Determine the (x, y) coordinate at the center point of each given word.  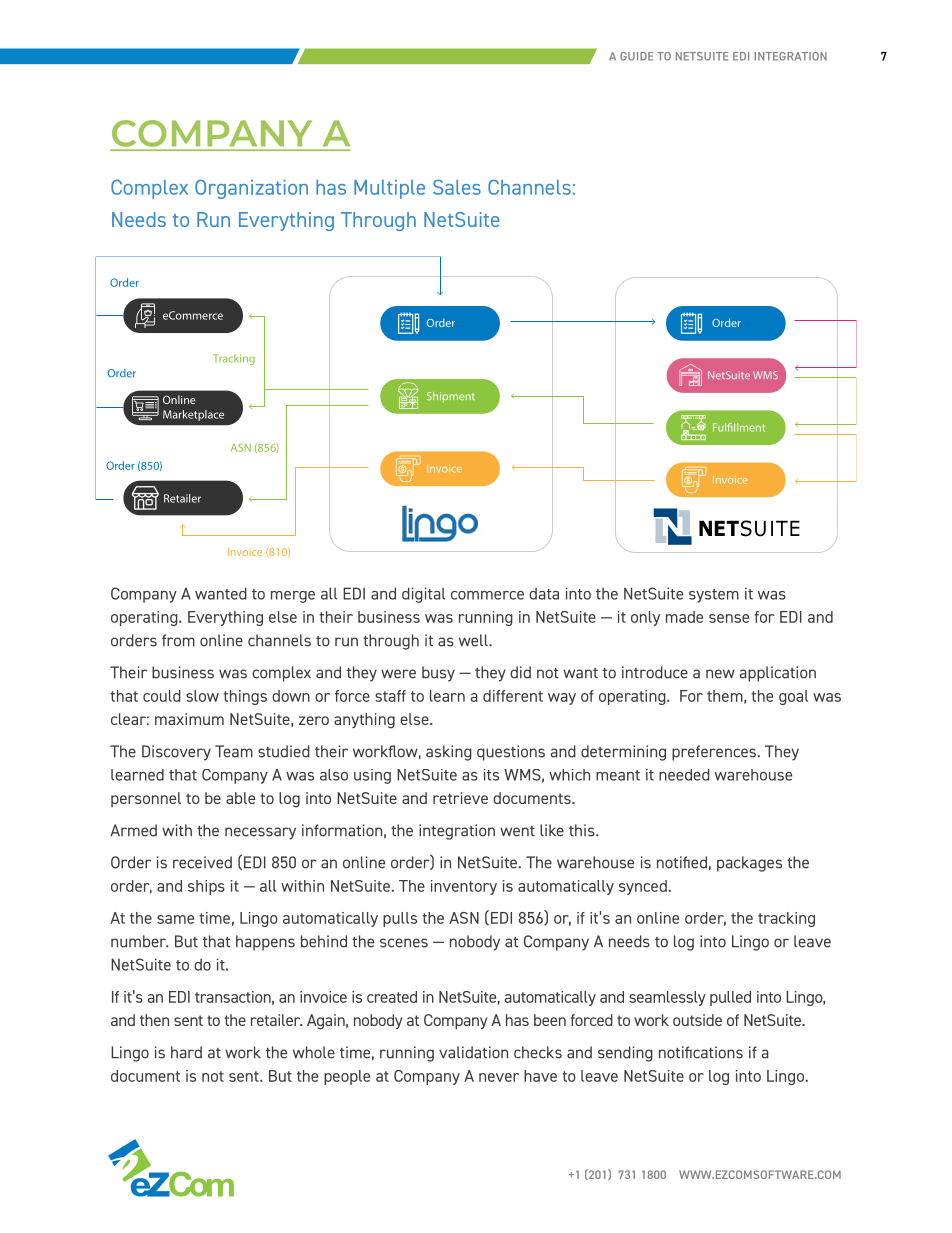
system (714, 596)
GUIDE (637, 56)
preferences (715, 753)
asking (449, 753)
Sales (457, 187)
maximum (189, 719)
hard (186, 1052)
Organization (251, 189)
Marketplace (193, 415)
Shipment (451, 397)
